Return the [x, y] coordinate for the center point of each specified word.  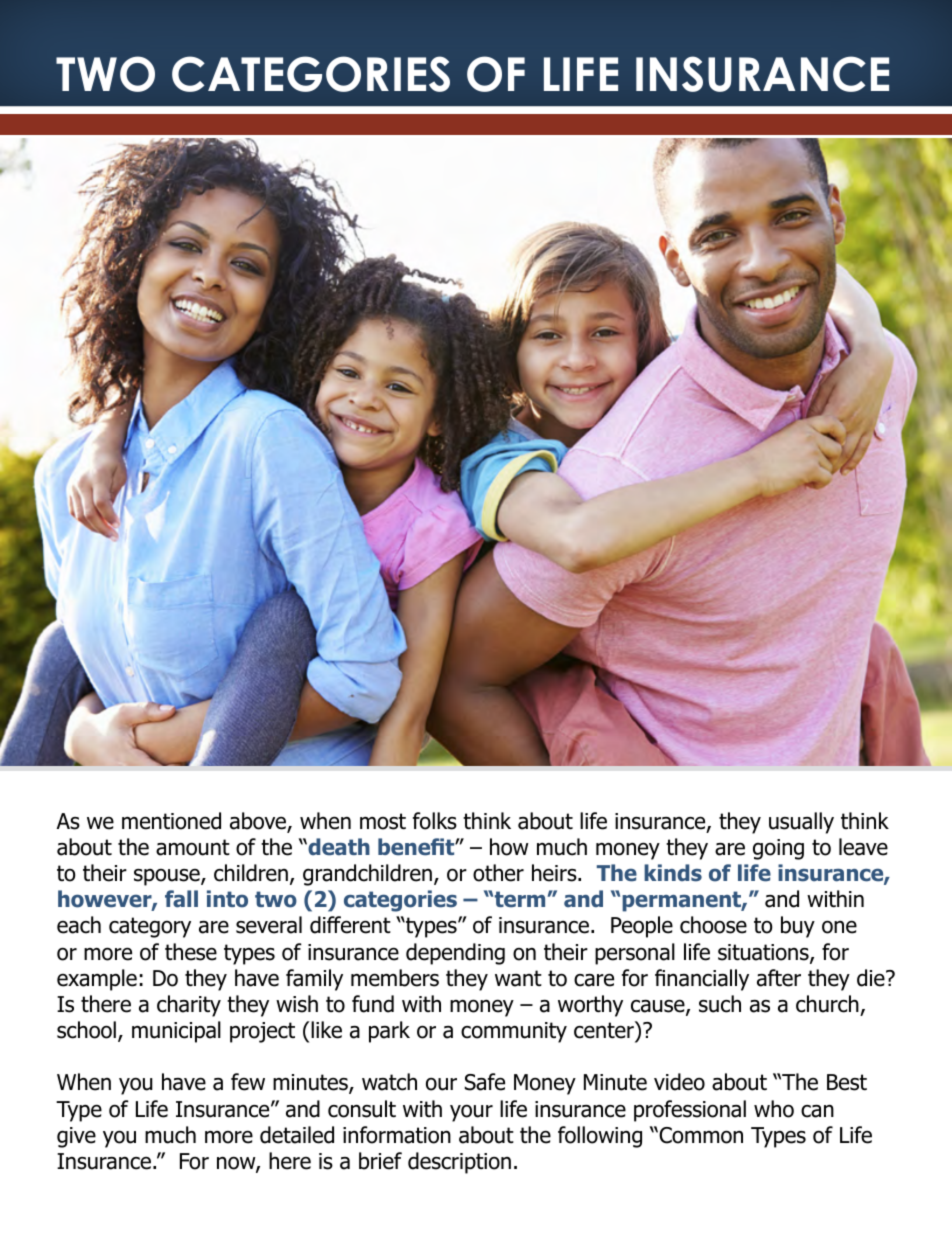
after [779, 978]
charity [189, 1006]
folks [435, 821]
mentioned [171, 821]
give [76, 1137]
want [518, 978]
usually [801, 823]
